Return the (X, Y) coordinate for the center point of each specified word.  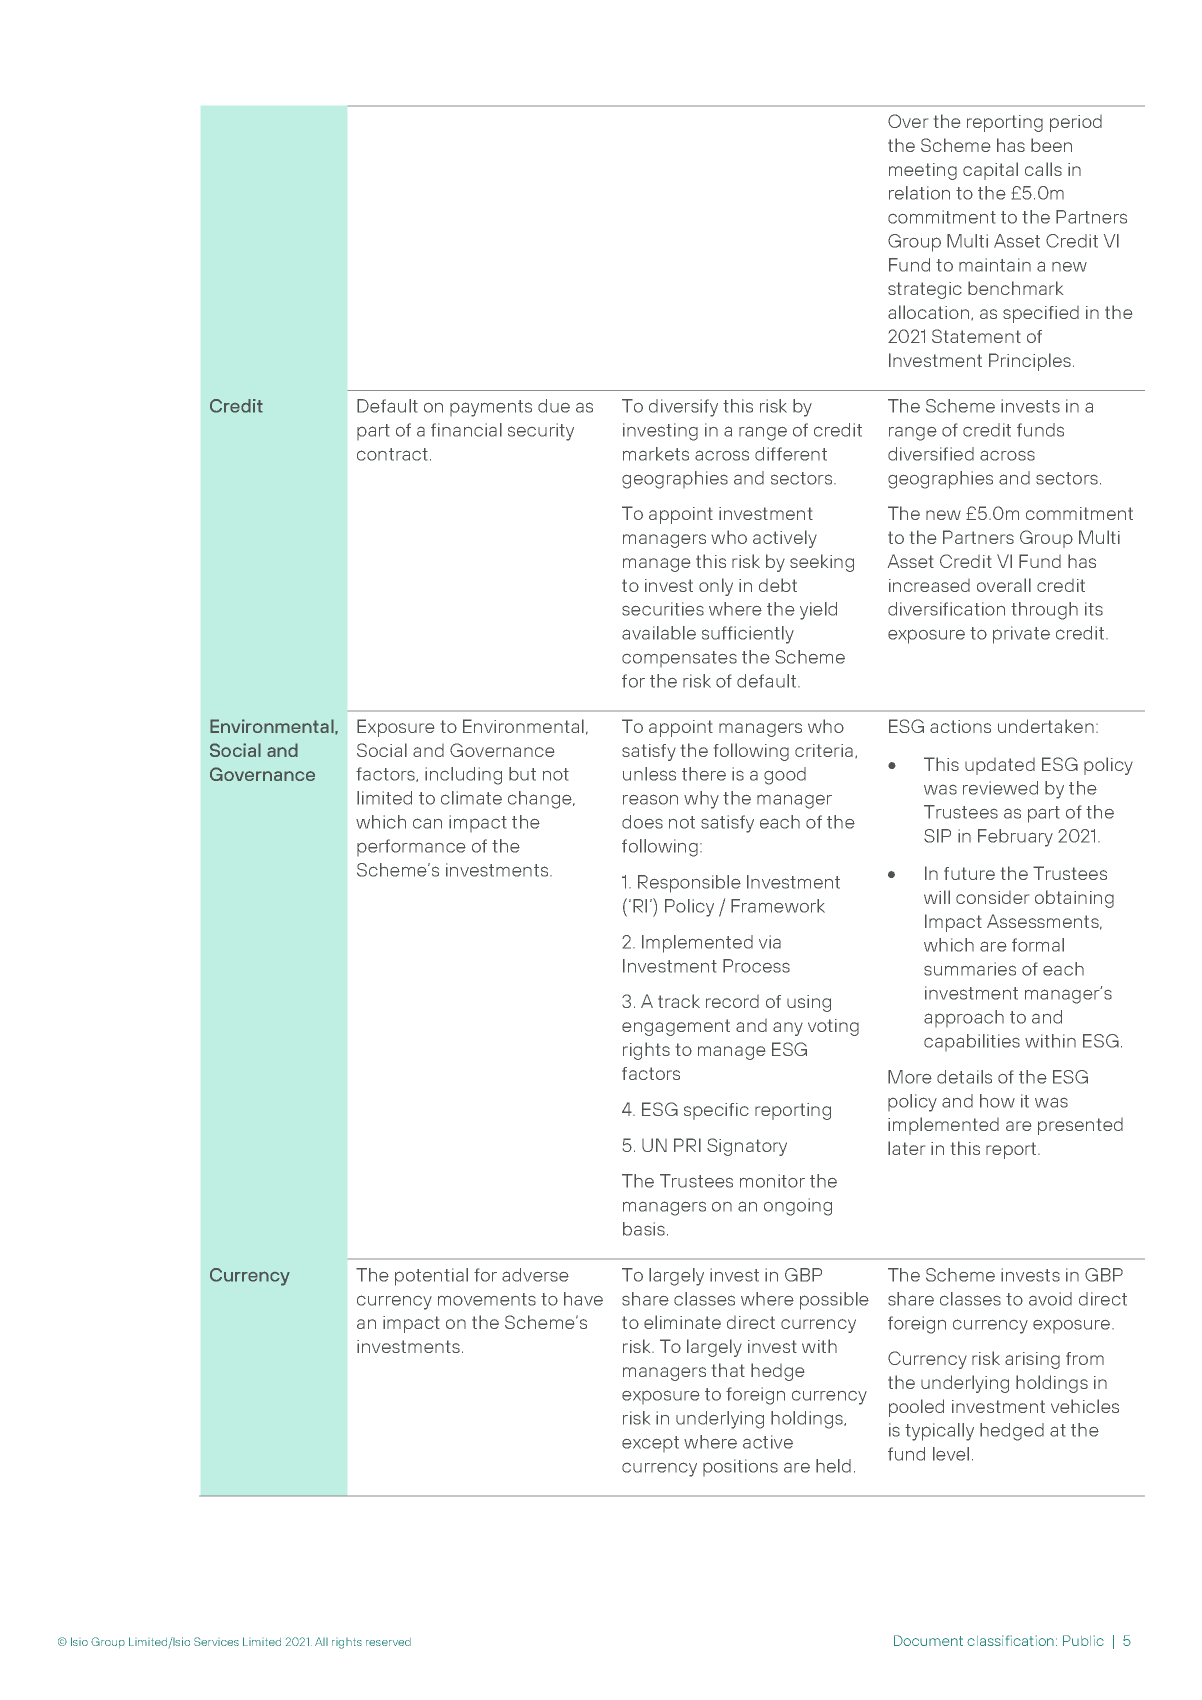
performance (411, 847)
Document (928, 1640)
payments (491, 408)
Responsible (689, 884)
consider (992, 897)
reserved (388, 1642)
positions (740, 1467)
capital (990, 171)
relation (919, 193)
